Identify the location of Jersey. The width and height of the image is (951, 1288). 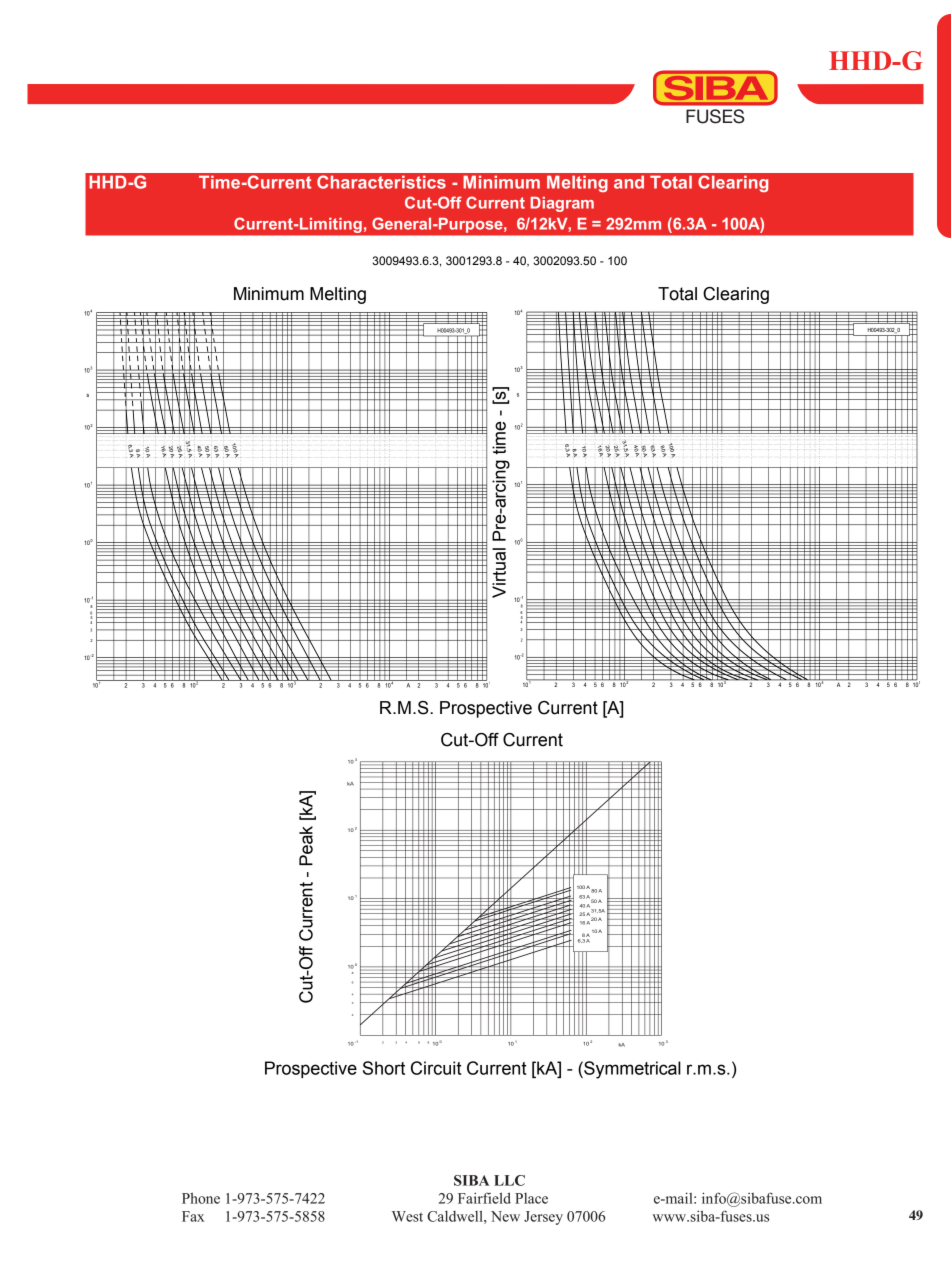
(543, 1218).
